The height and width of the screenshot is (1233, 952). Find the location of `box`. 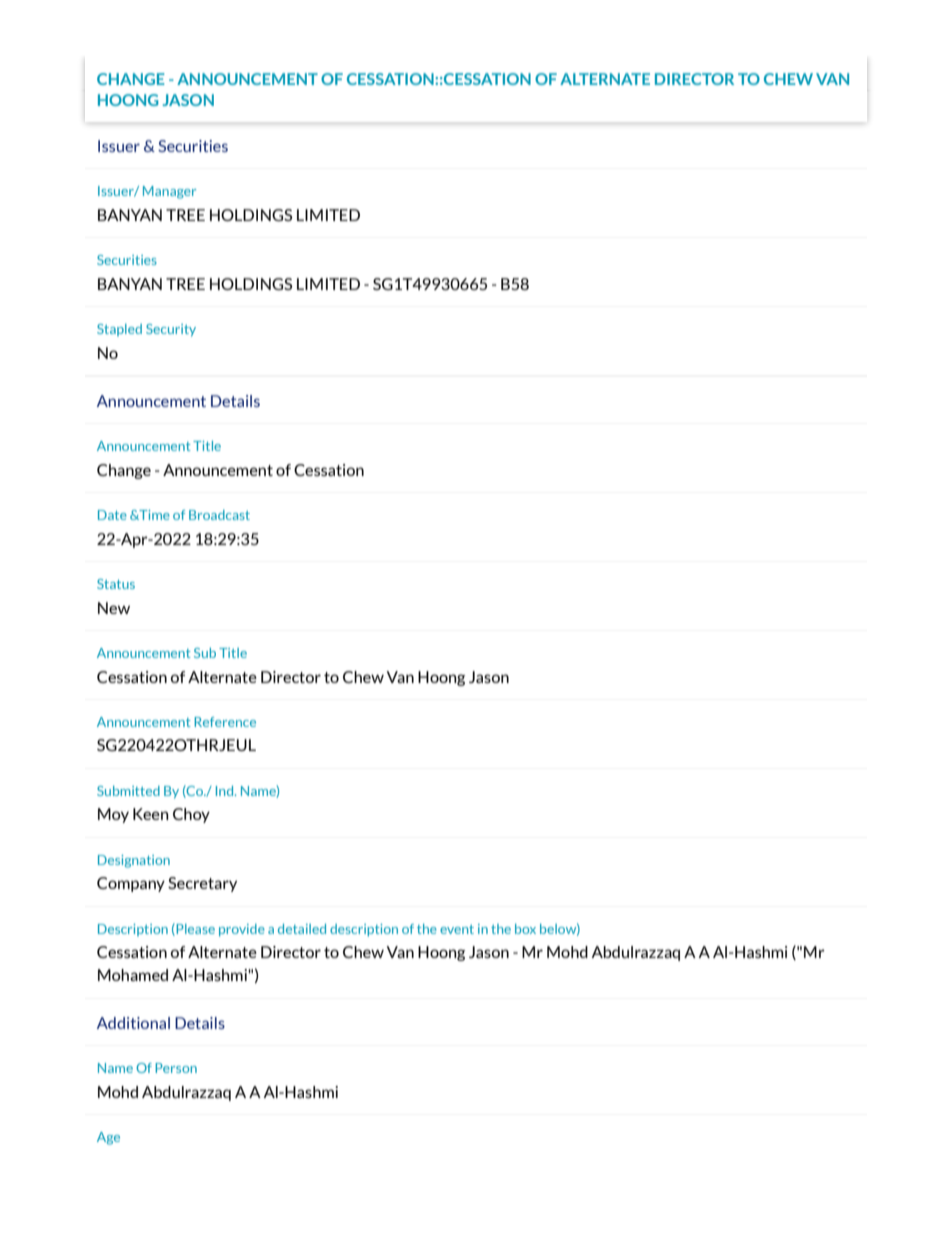

box is located at coordinates (525, 929).
